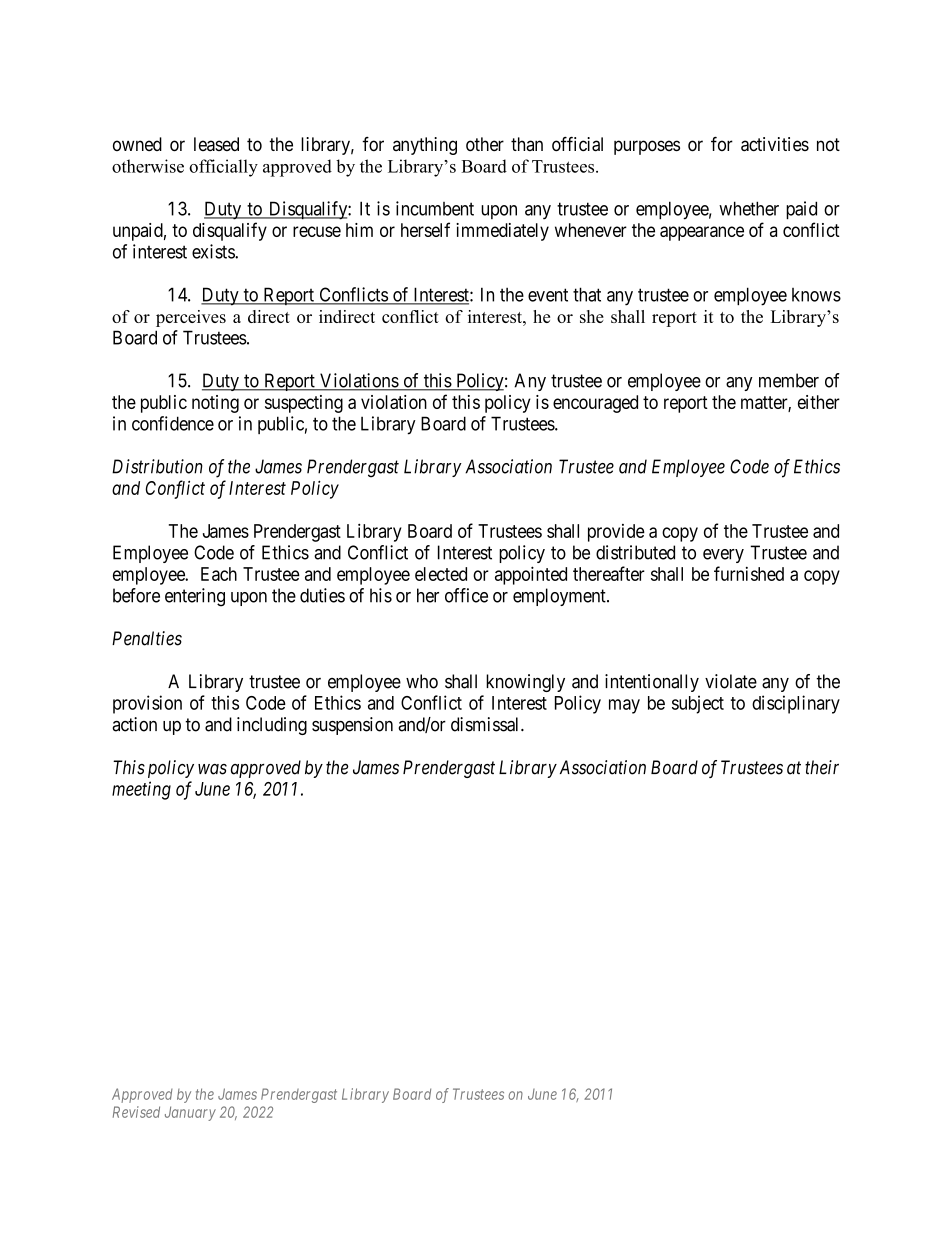 This screenshot has height=1233, width=952. I want to click on subject, so click(698, 704).
